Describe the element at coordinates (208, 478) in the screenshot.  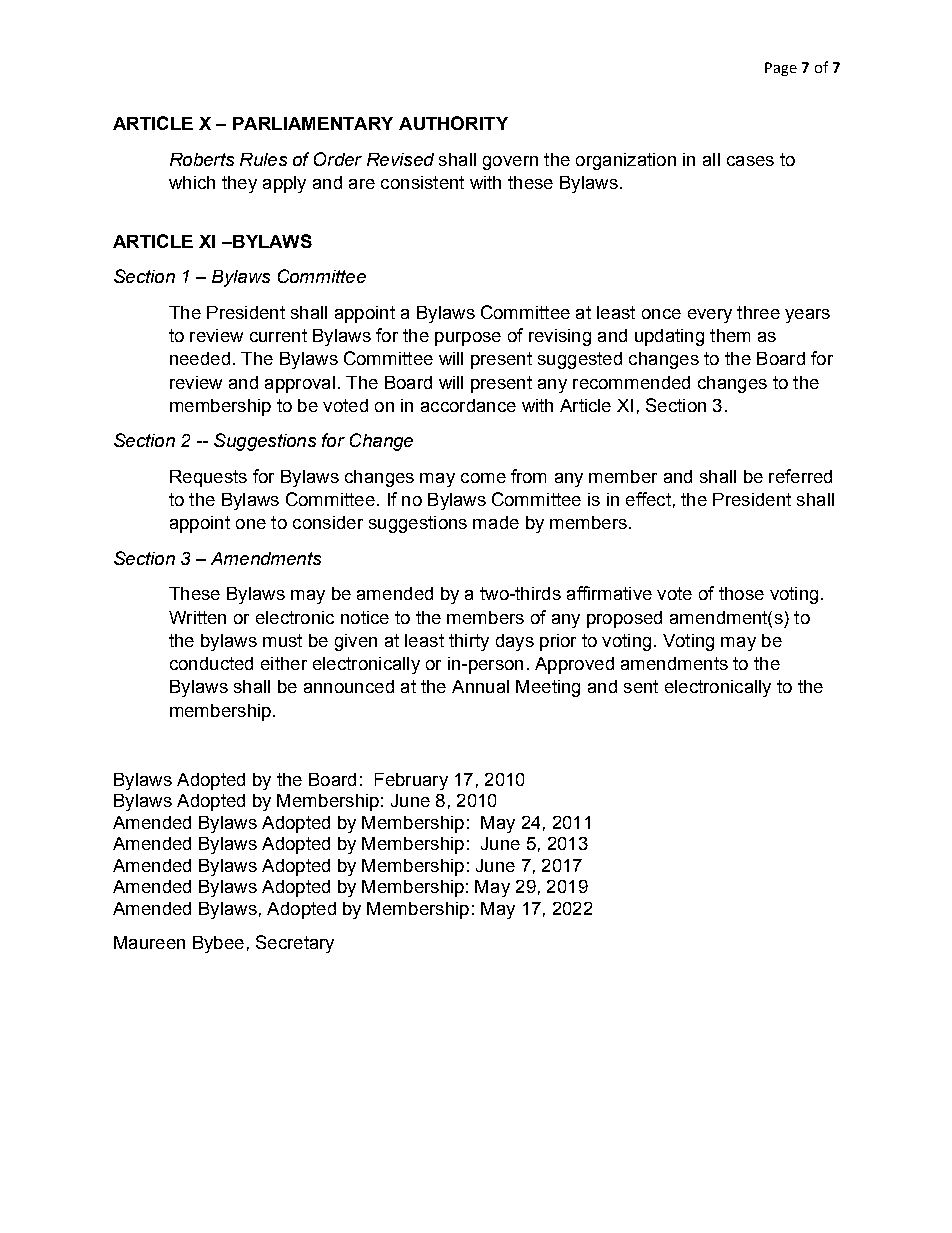
I see `Requests` at that location.
